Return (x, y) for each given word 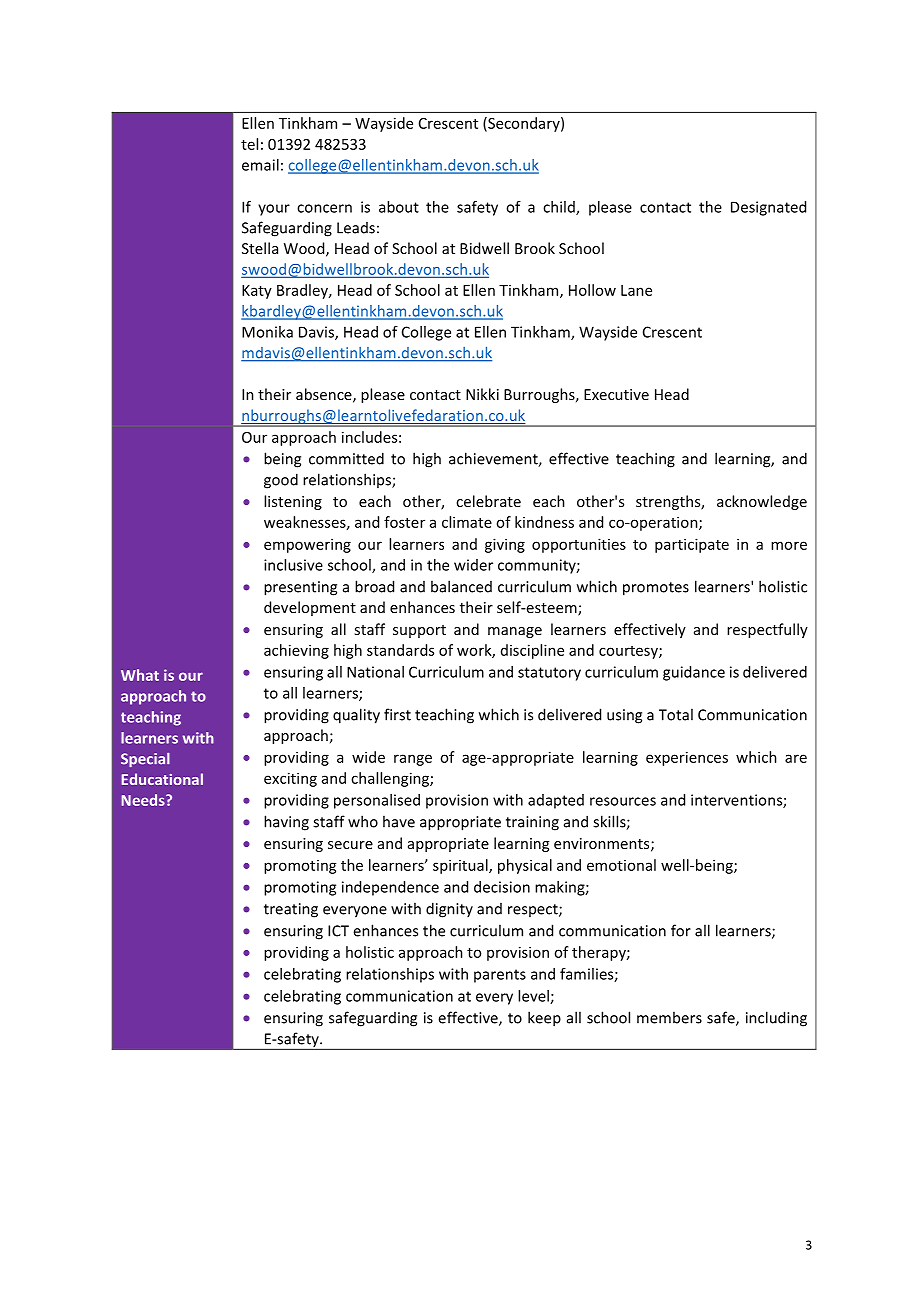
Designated (768, 208)
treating (291, 910)
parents (500, 976)
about (399, 207)
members (669, 1017)
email (260, 165)
